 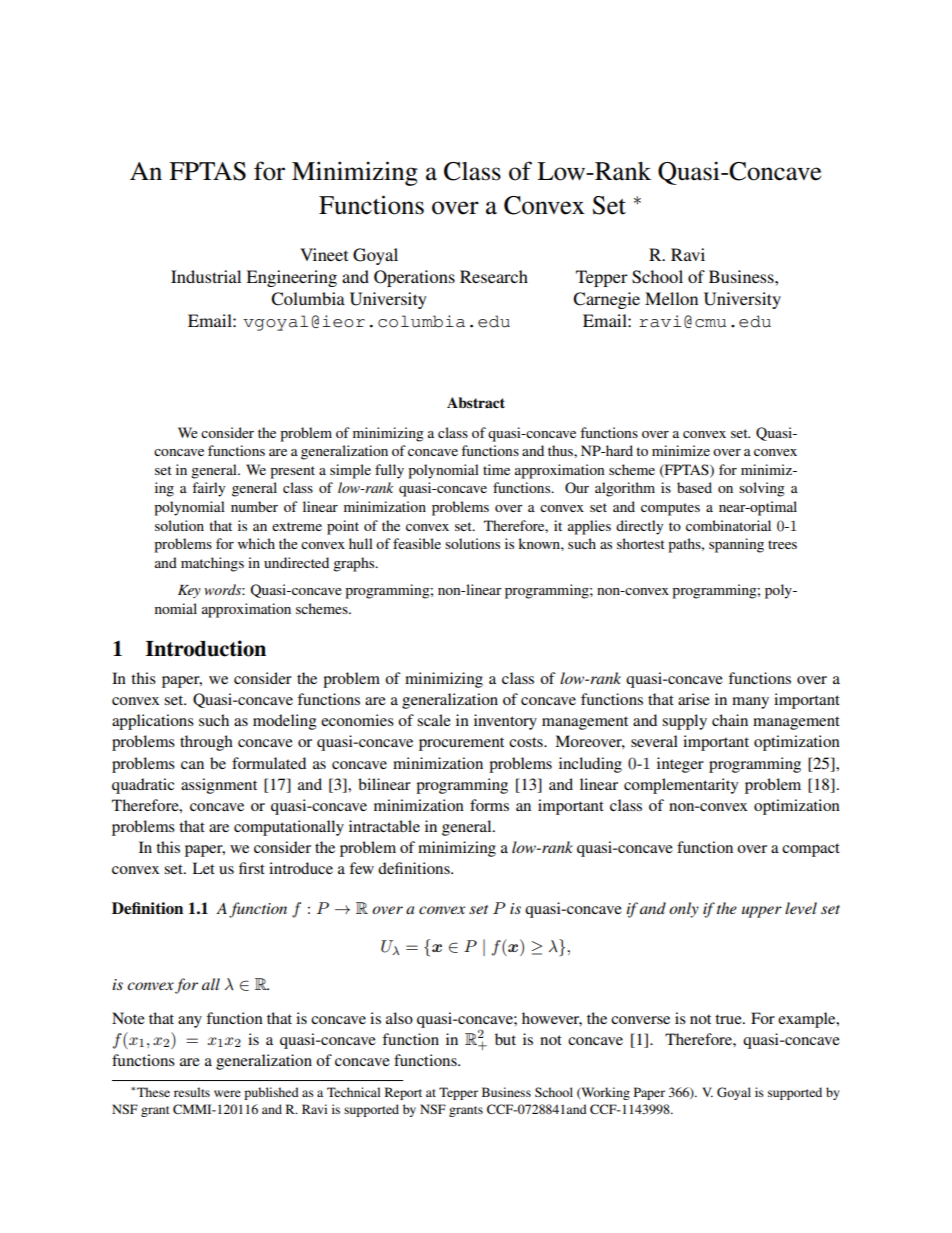 What do you see at coordinates (489, 805) in the screenshot?
I see `forms` at bounding box center [489, 805].
